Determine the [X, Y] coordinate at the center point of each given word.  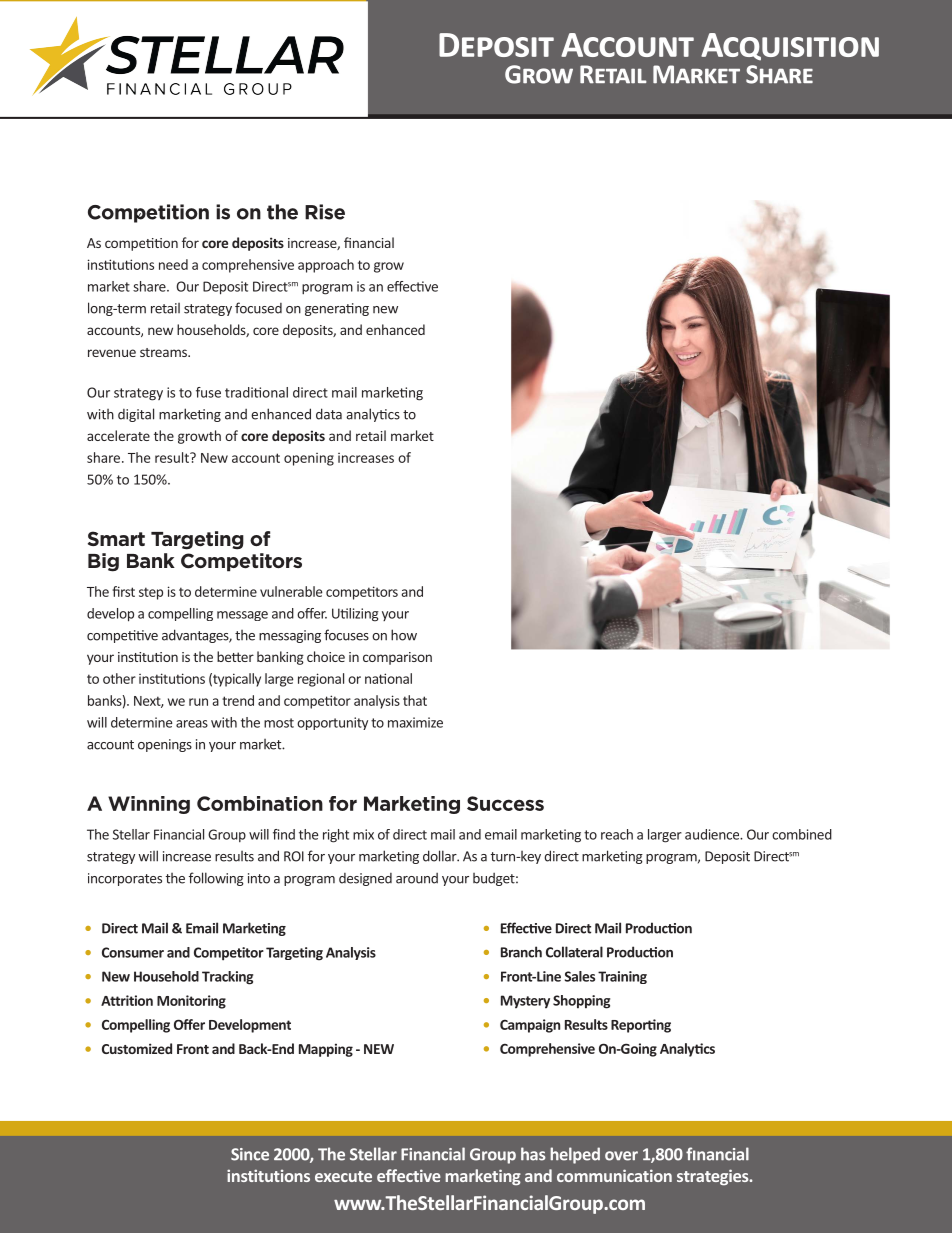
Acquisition [790, 47]
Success [505, 803]
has [533, 1154]
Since [250, 1154]
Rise [325, 212]
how [404, 635]
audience [713, 834]
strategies [714, 1177]
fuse [208, 392]
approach [326, 266]
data [329, 414]
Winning [149, 805]
